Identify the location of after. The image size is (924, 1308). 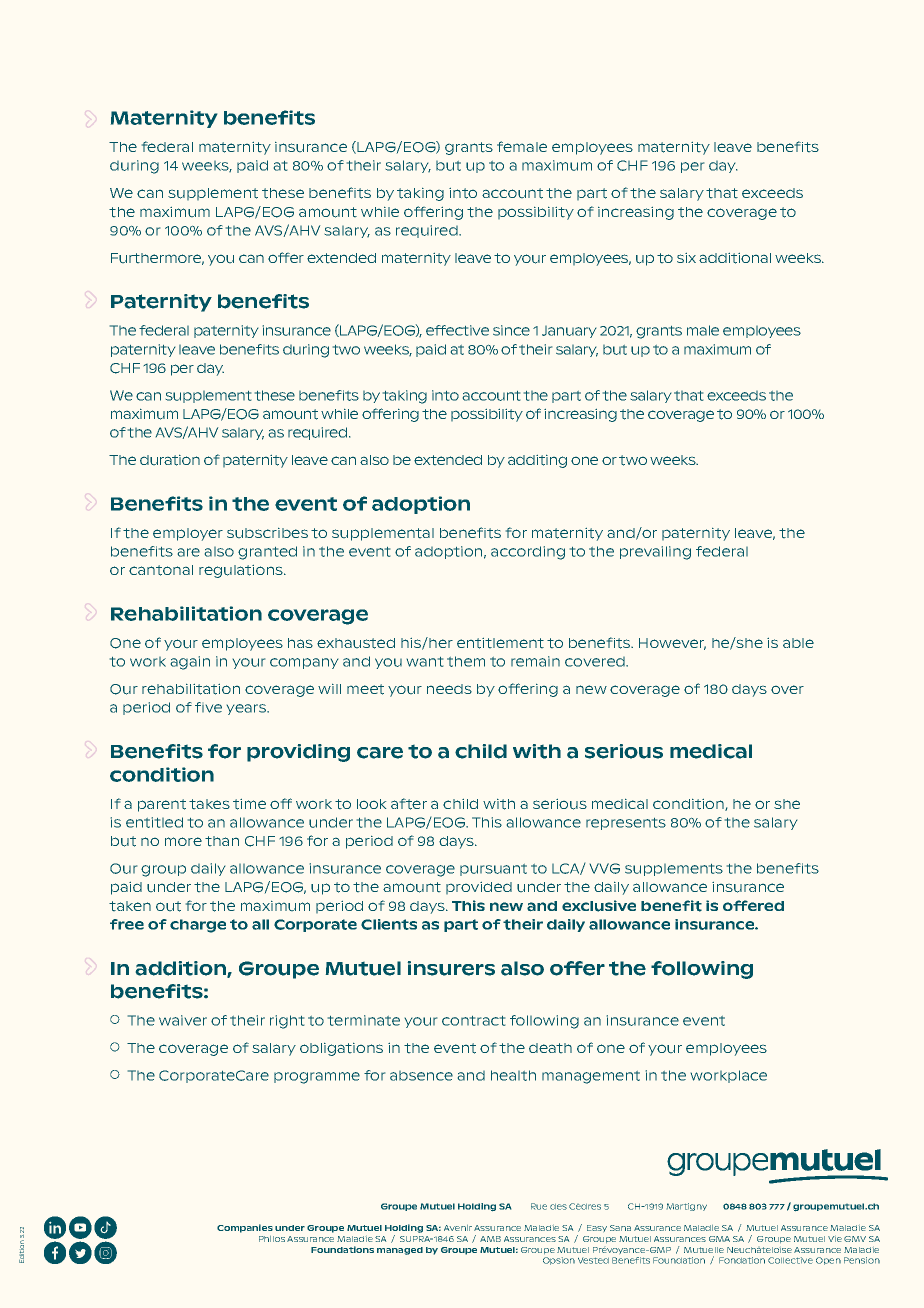
(409, 804).
